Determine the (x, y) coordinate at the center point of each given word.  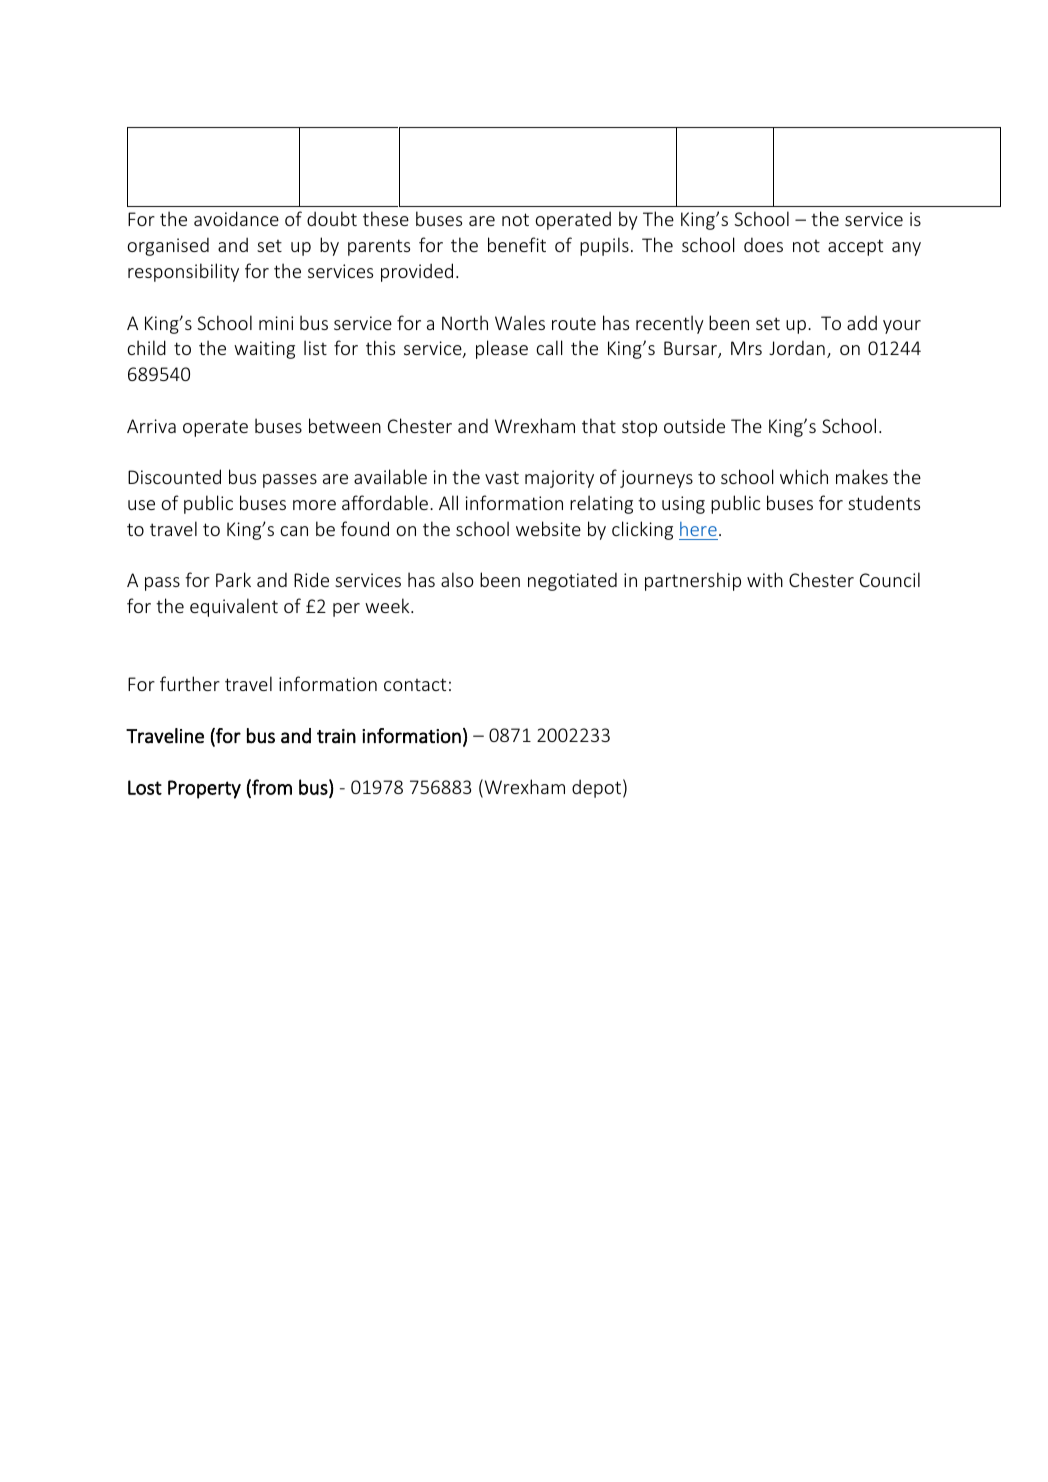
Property (204, 789)
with (765, 579)
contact (415, 684)
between (345, 425)
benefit (517, 244)
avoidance (236, 218)
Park (233, 579)
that (599, 425)
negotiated (572, 581)
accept (855, 247)
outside (694, 425)
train (336, 736)
